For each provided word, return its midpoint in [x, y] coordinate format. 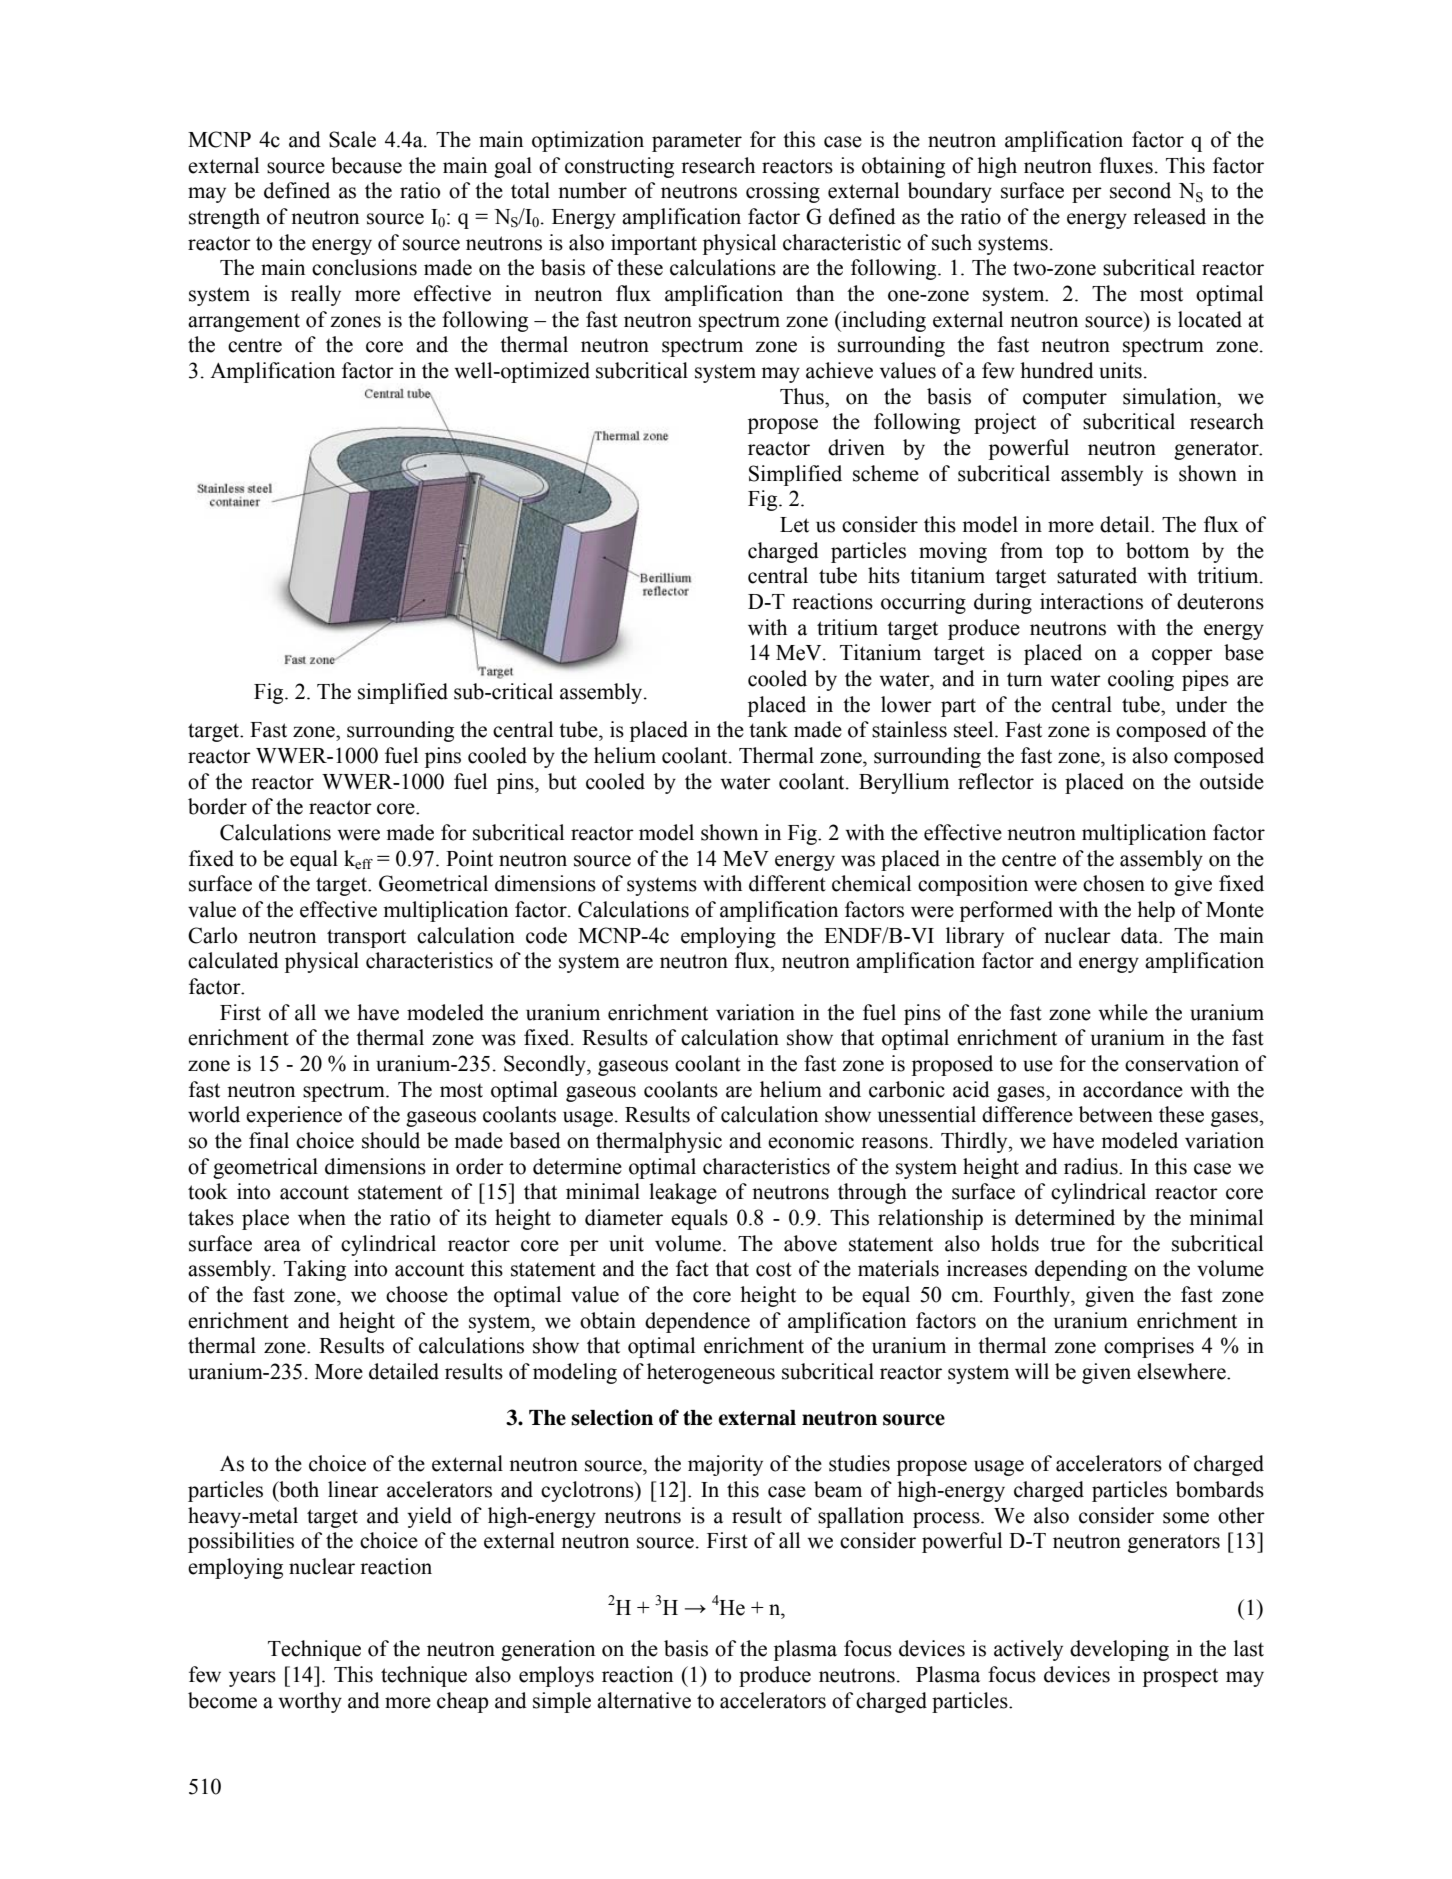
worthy [310, 1702]
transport [366, 938]
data [1141, 935]
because [366, 165]
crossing [783, 192]
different [787, 883]
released [1169, 216]
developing [1119, 1650]
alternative [644, 1700]
